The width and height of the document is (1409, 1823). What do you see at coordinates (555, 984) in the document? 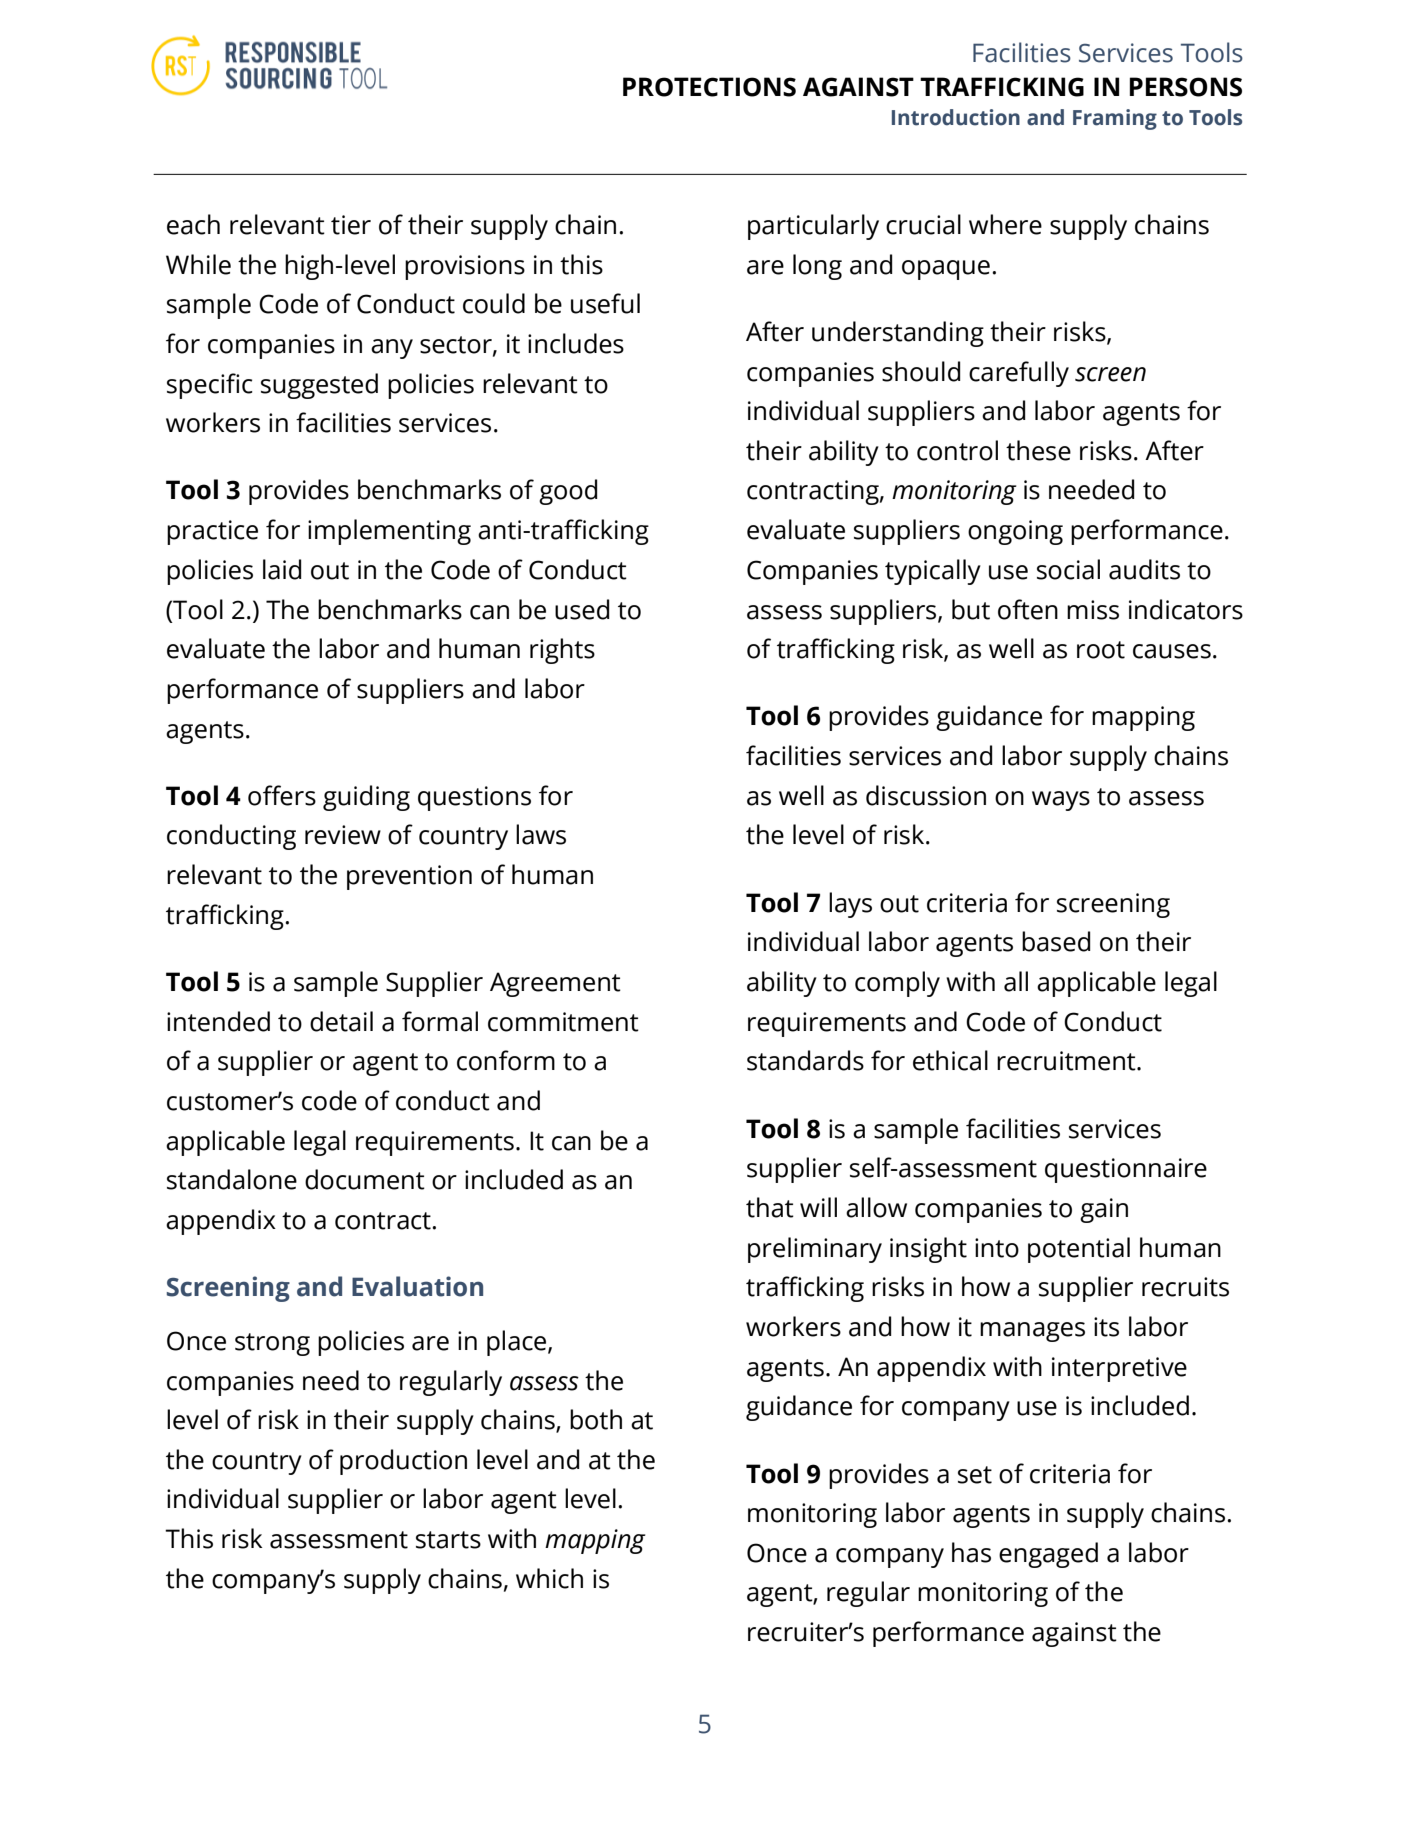
I see `Agreement` at bounding box center [555, 984].
